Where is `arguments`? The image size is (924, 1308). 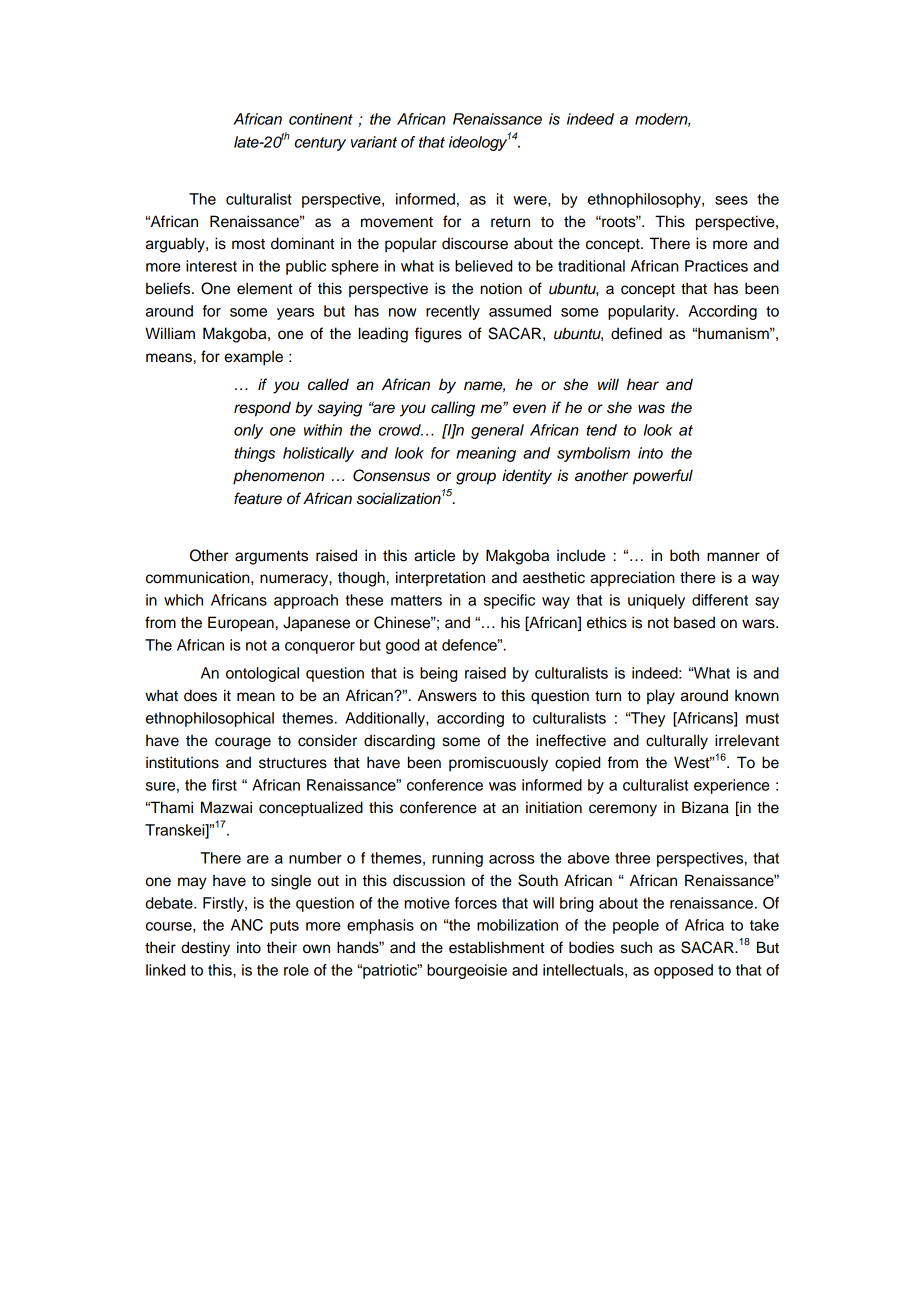
arguments is located at coordinates (271, 558).
